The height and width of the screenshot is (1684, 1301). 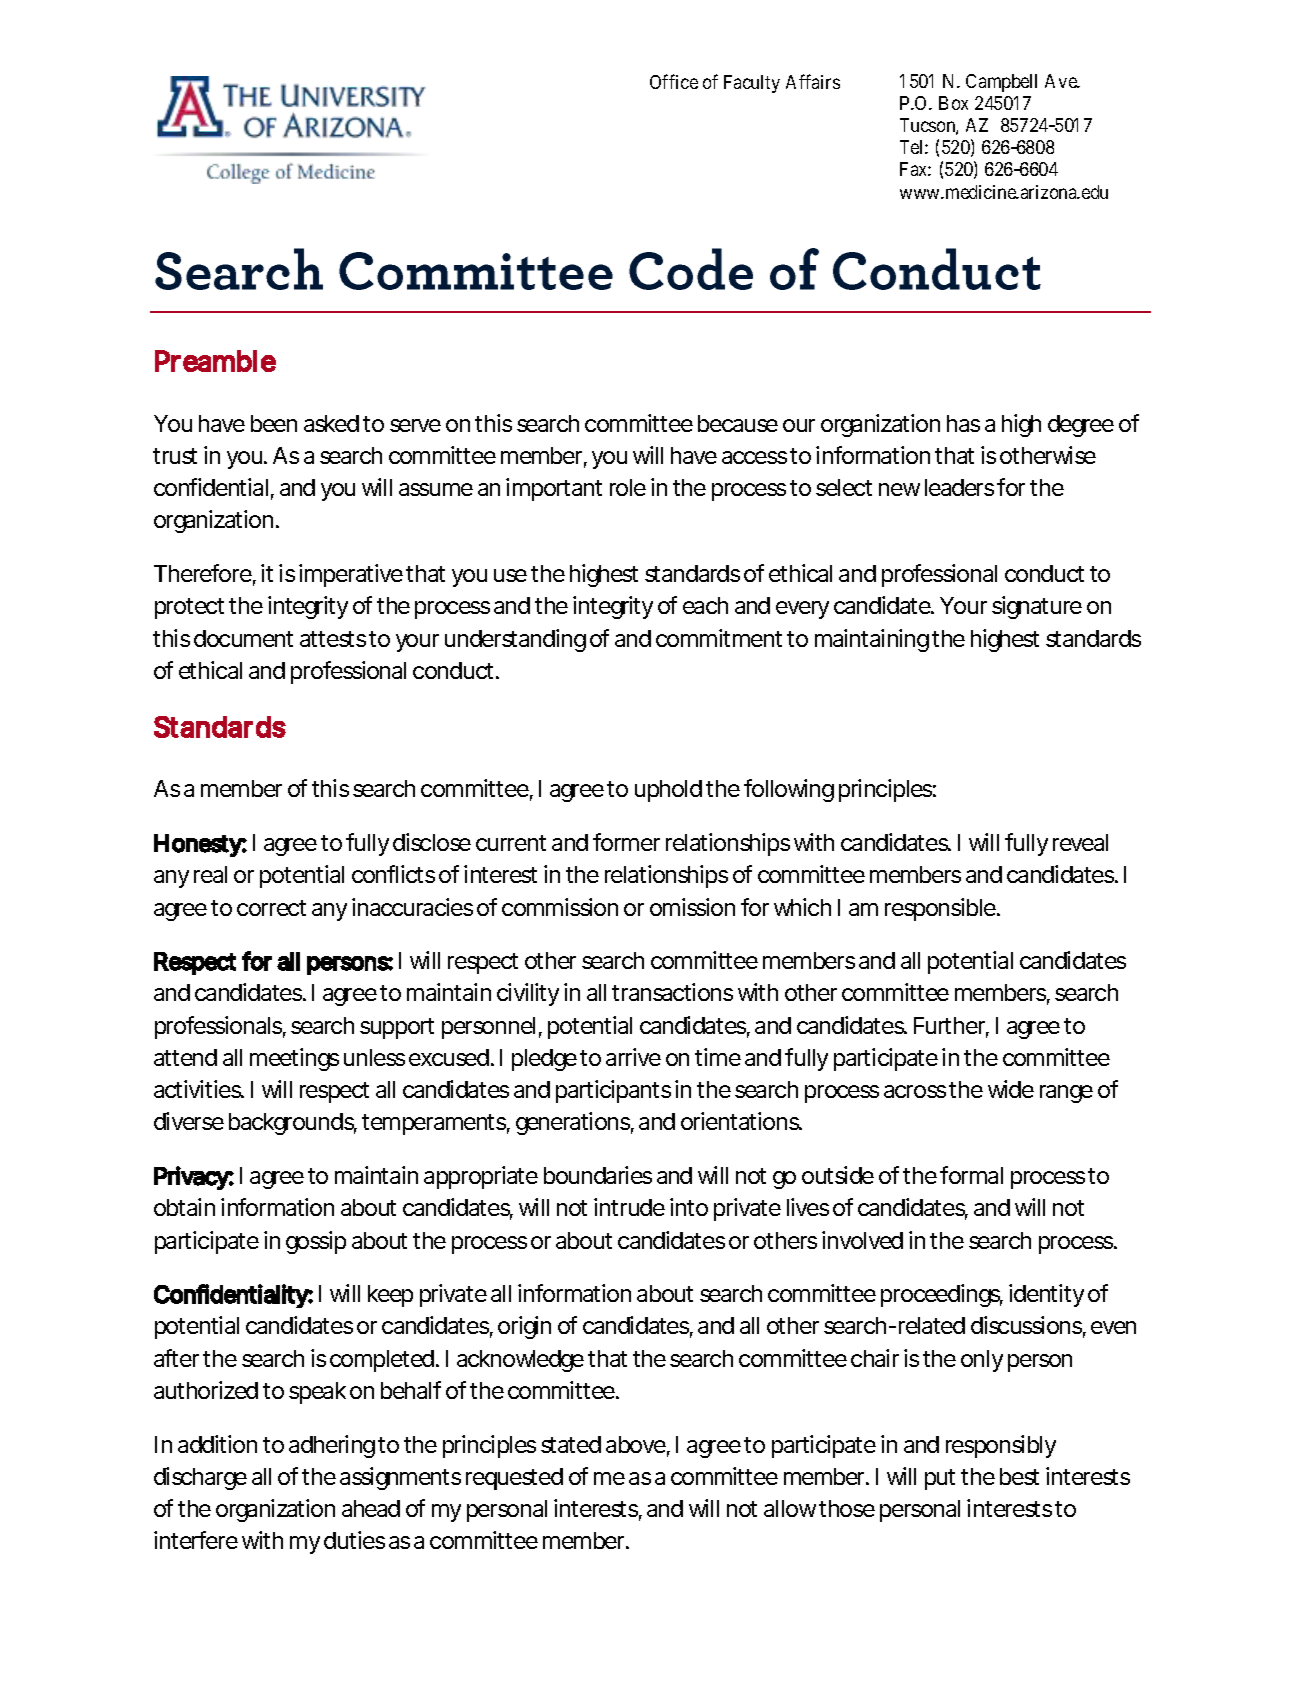 What do you see at coordinates (332, 1446) in the screenshot?
I see `adhering` at bounding box center [332, 1446].
